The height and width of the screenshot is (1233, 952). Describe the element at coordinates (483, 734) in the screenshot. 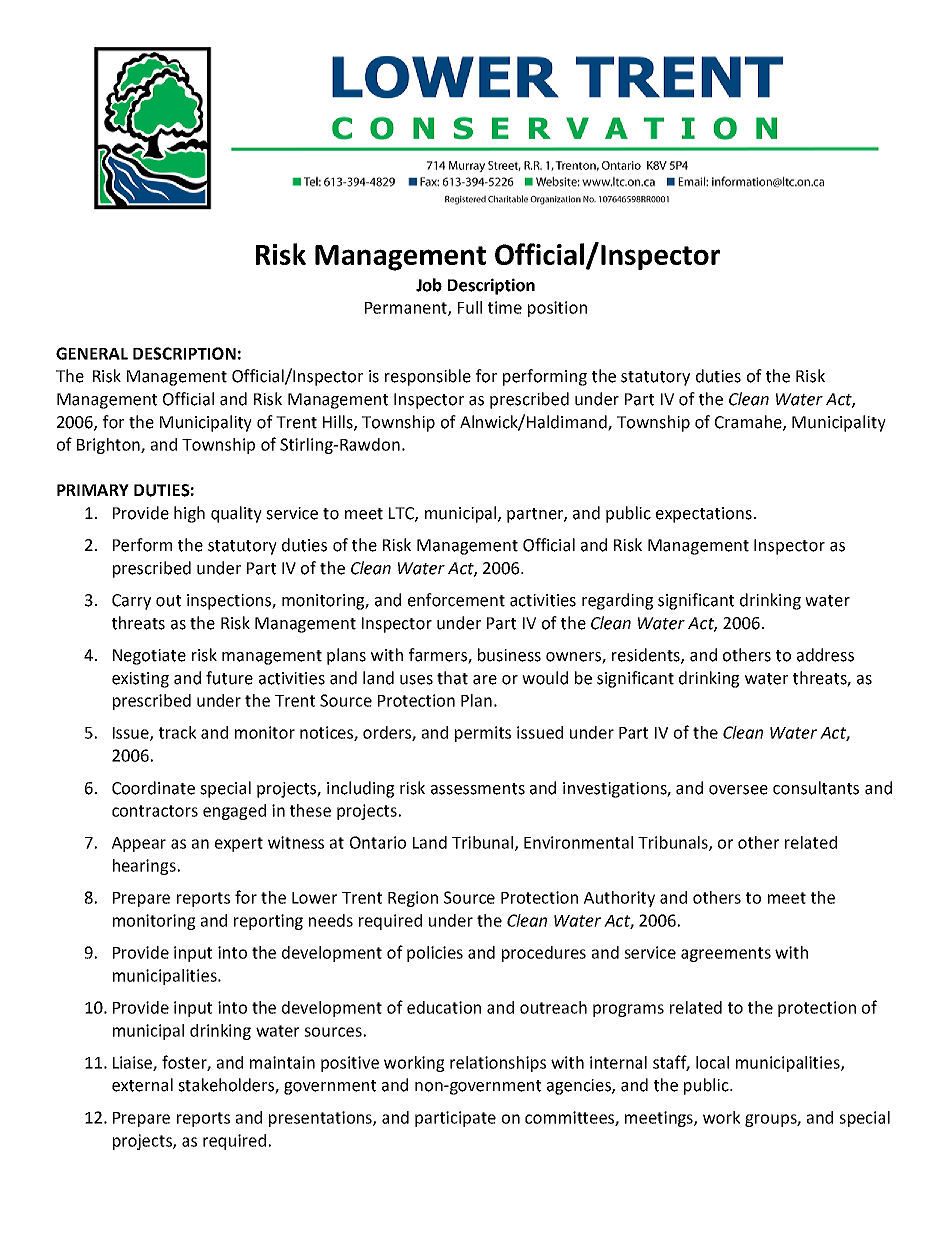

I see `permits` at that location.
